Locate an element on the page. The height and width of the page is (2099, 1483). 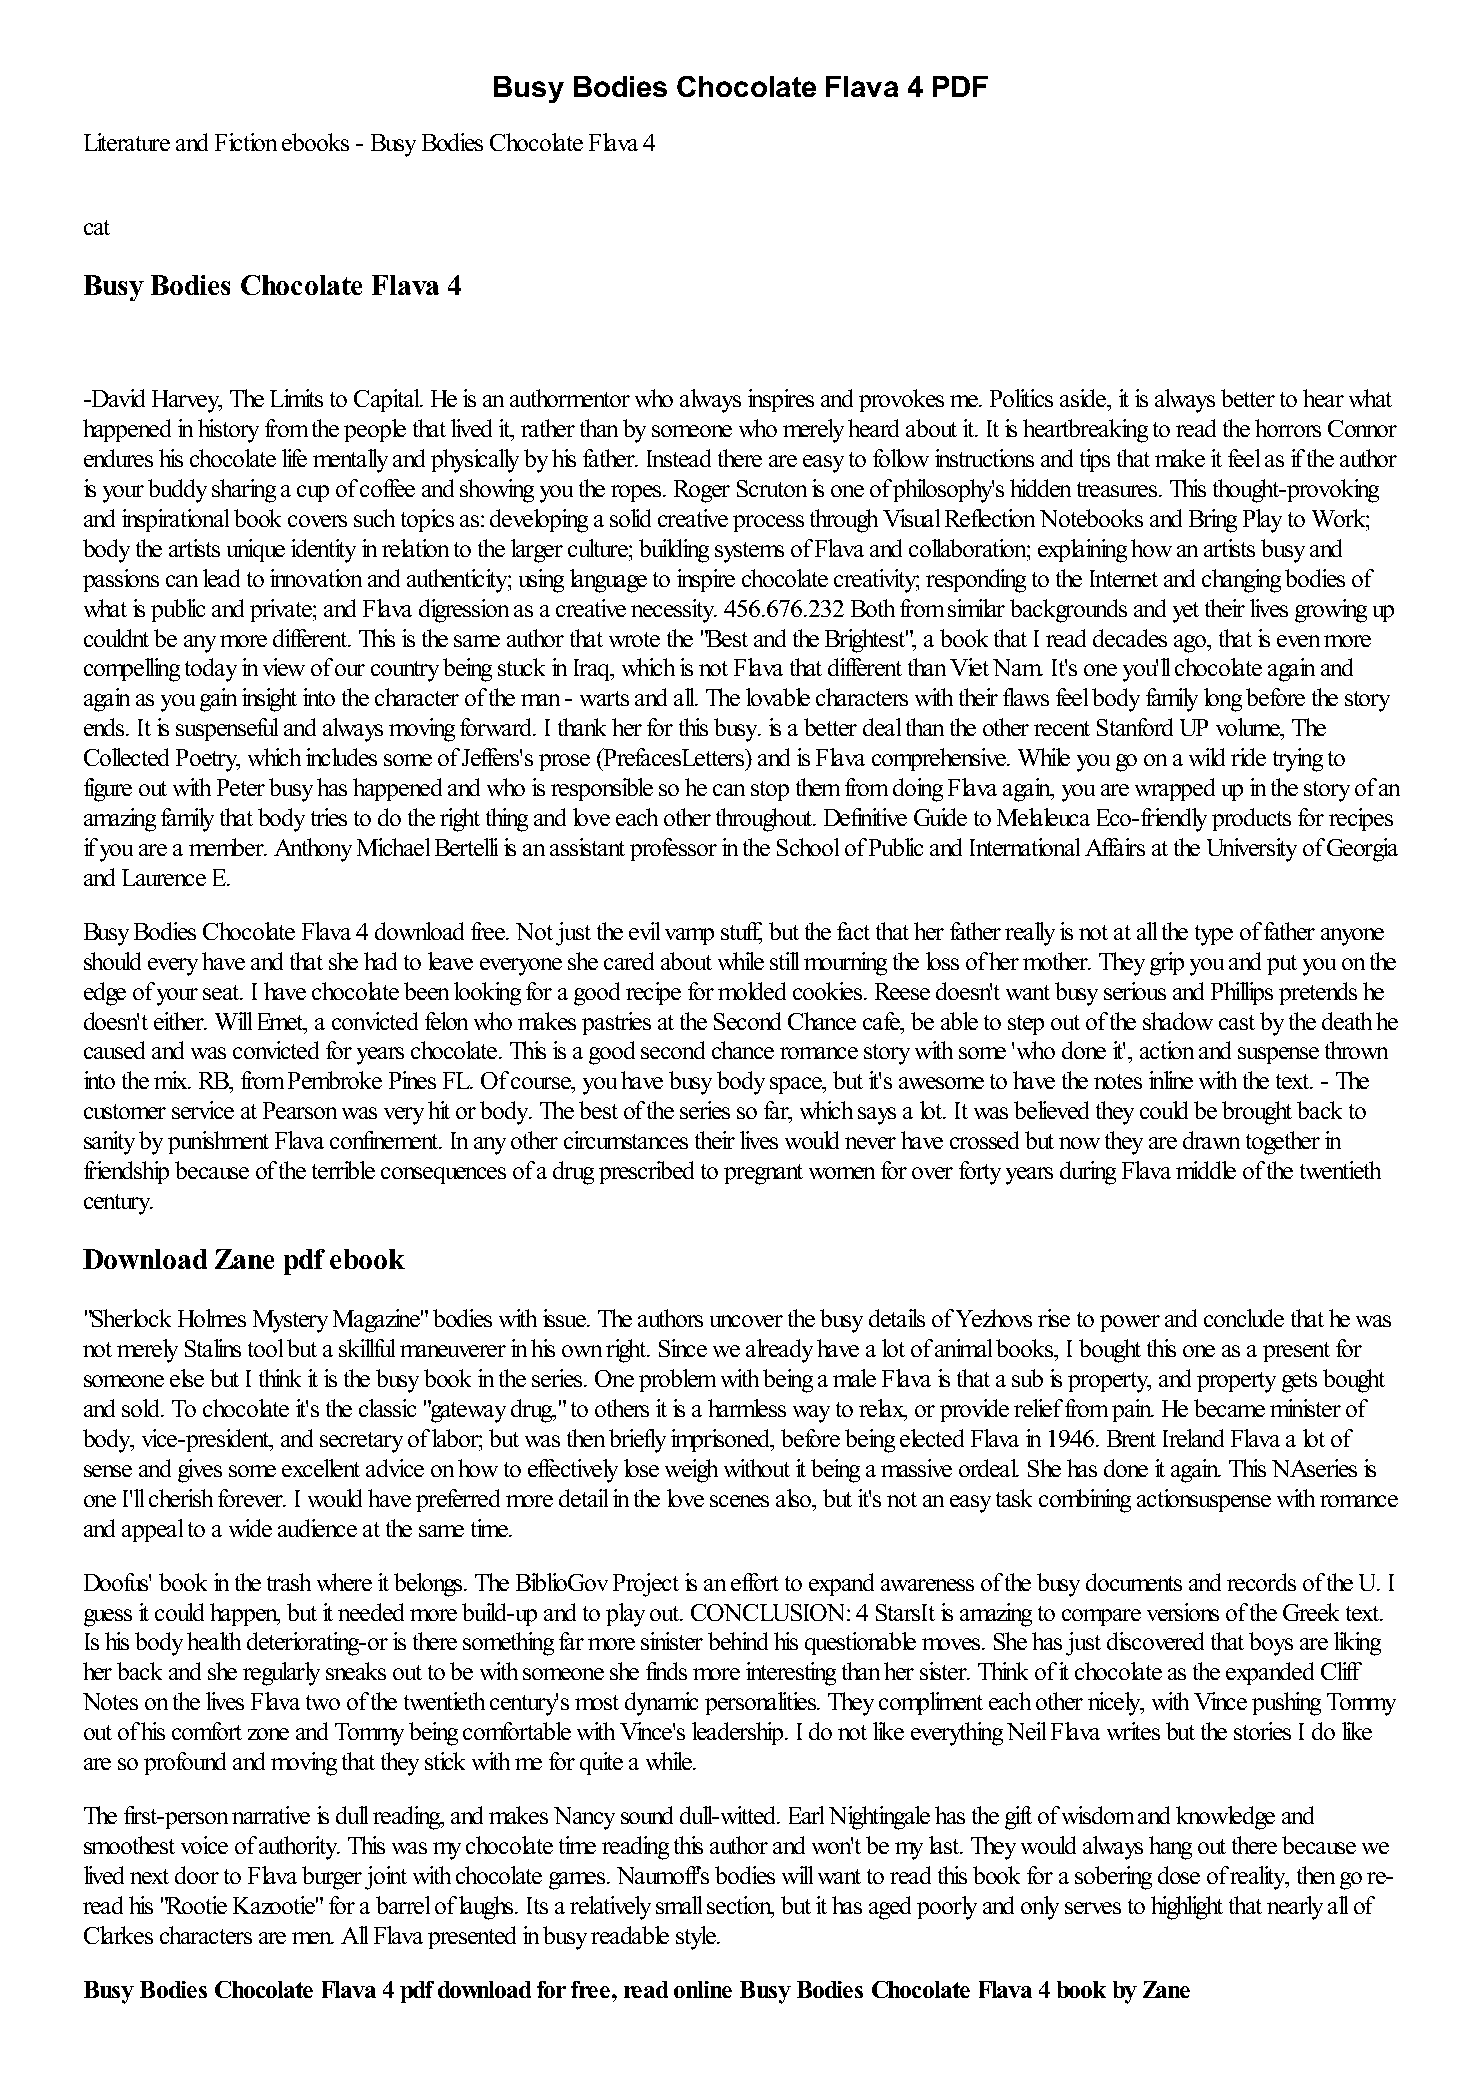
mix is located at coordinates (172, 1080).
